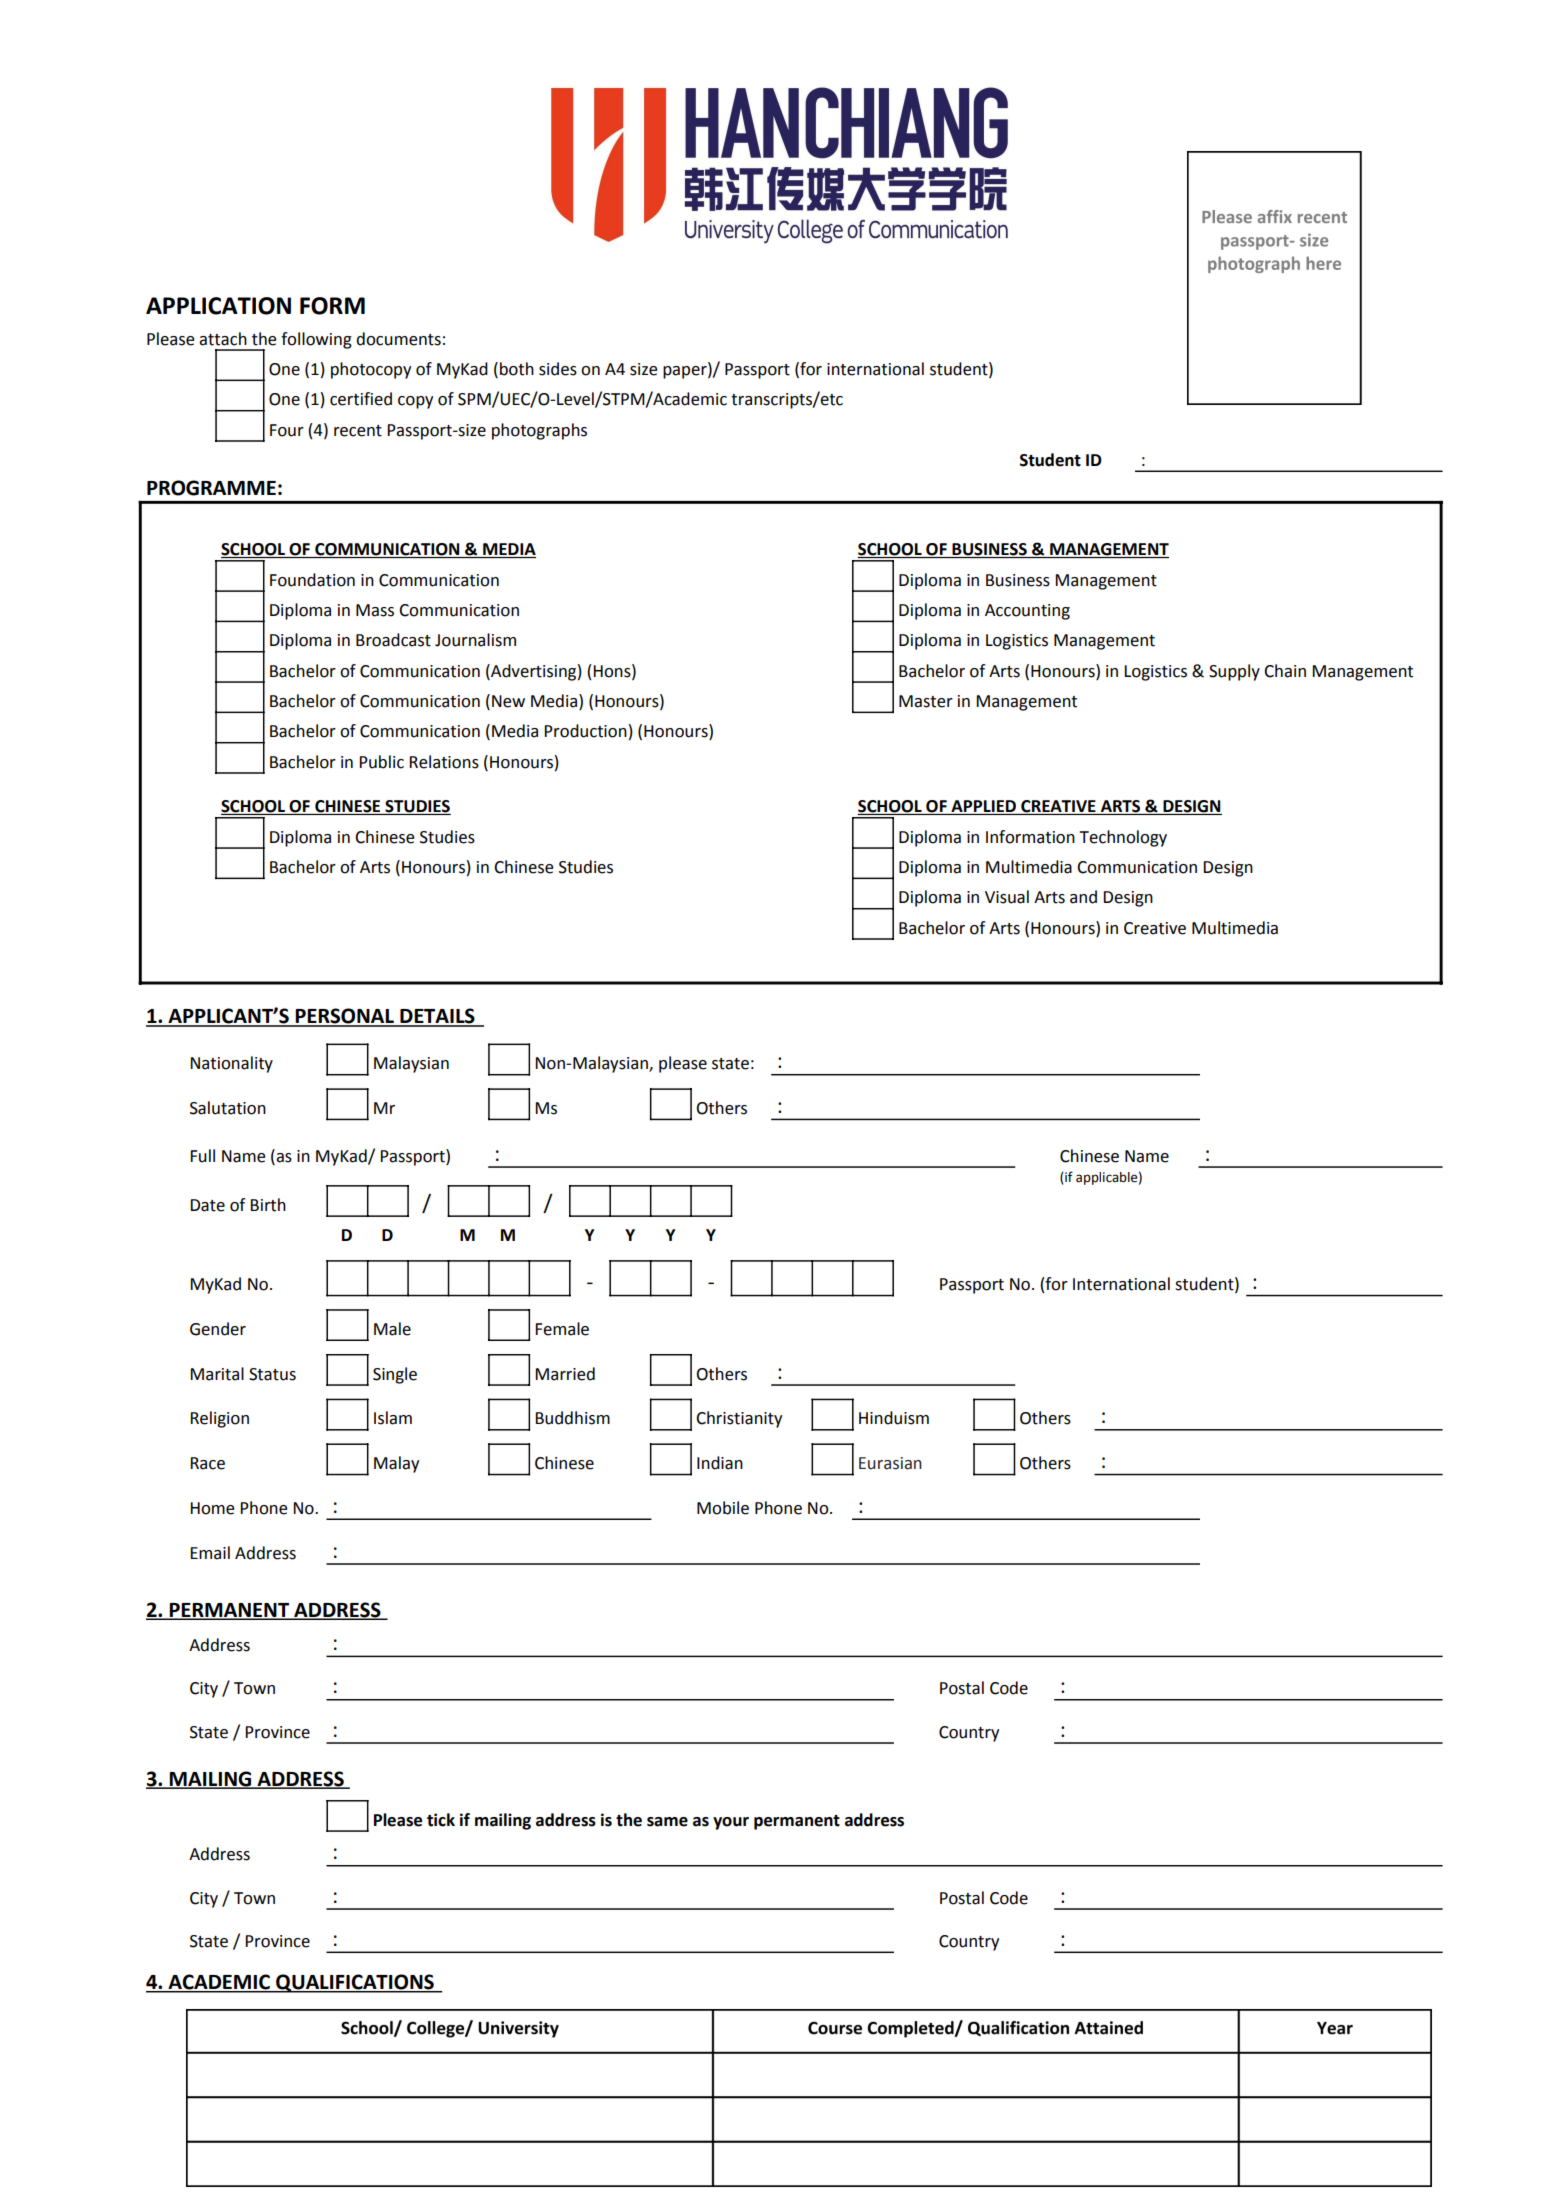 The image size is (1562, 2210). I want to click on following, so click(316, 340).
